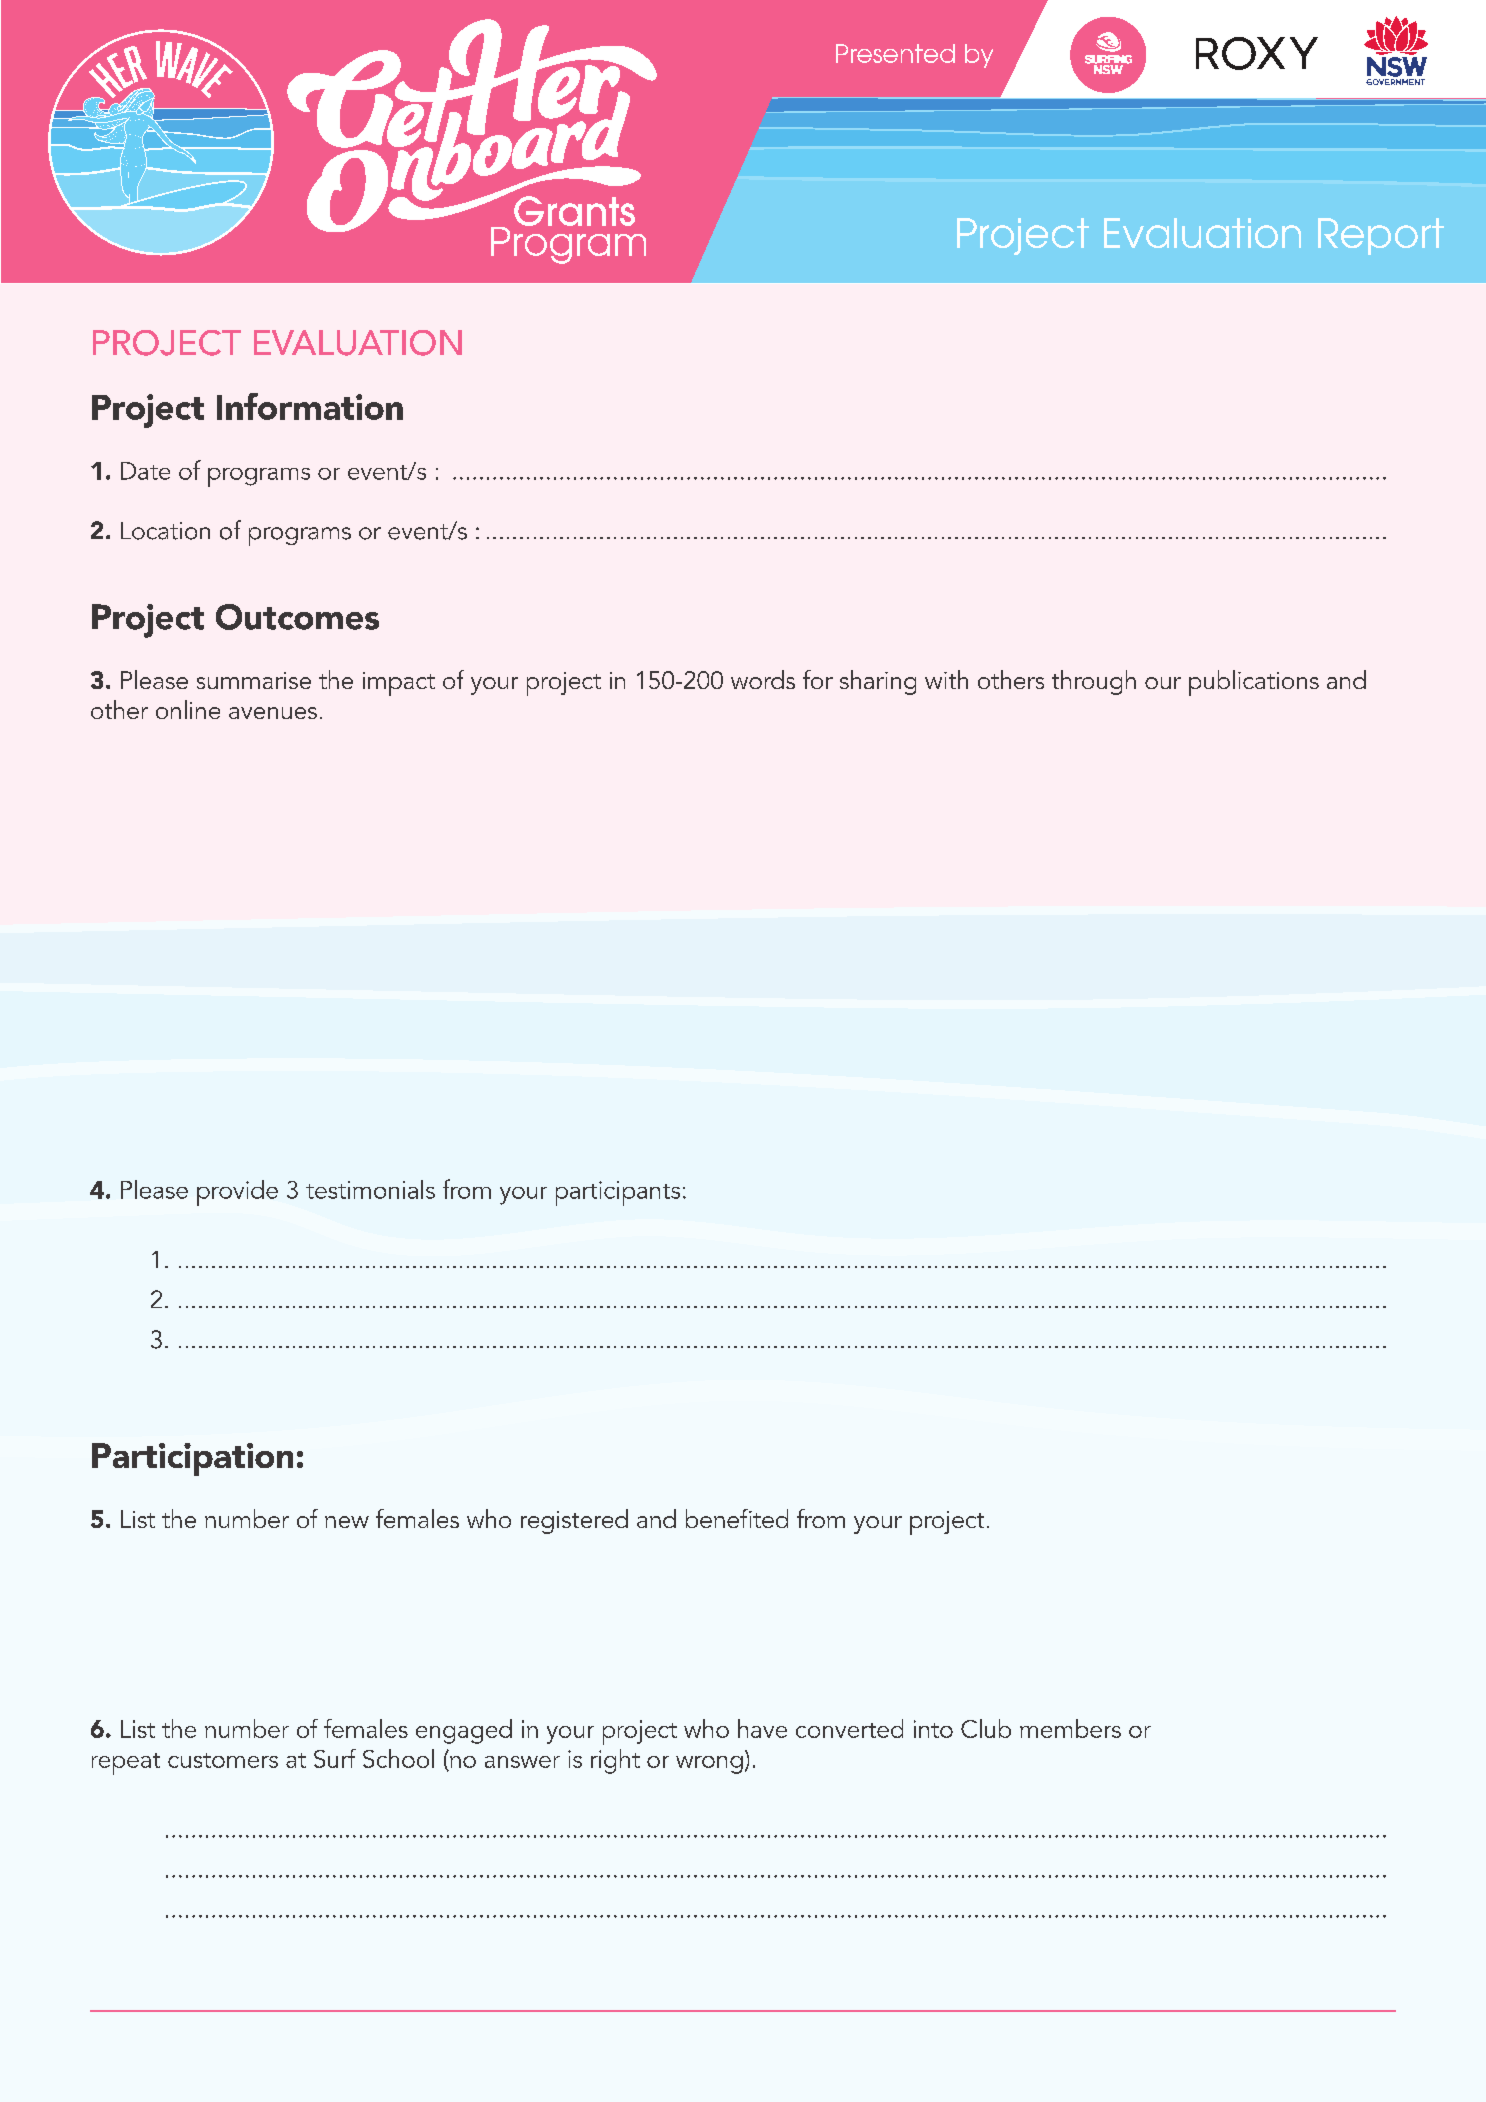  Describe the element at coordinates (762, 1728) in the screenshot. I see `have` at that location.
